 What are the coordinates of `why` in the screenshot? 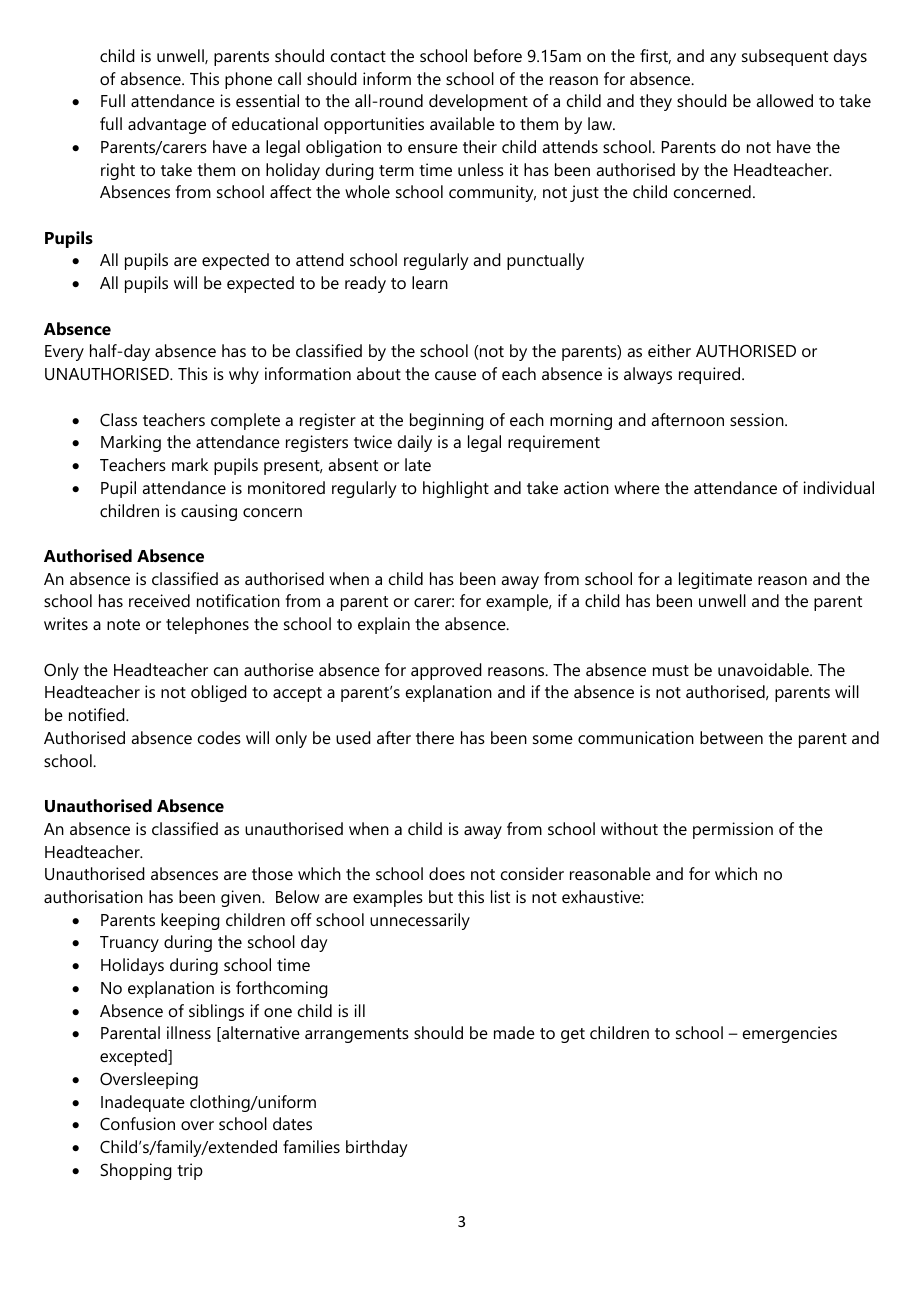 It's located at (244, 375).
